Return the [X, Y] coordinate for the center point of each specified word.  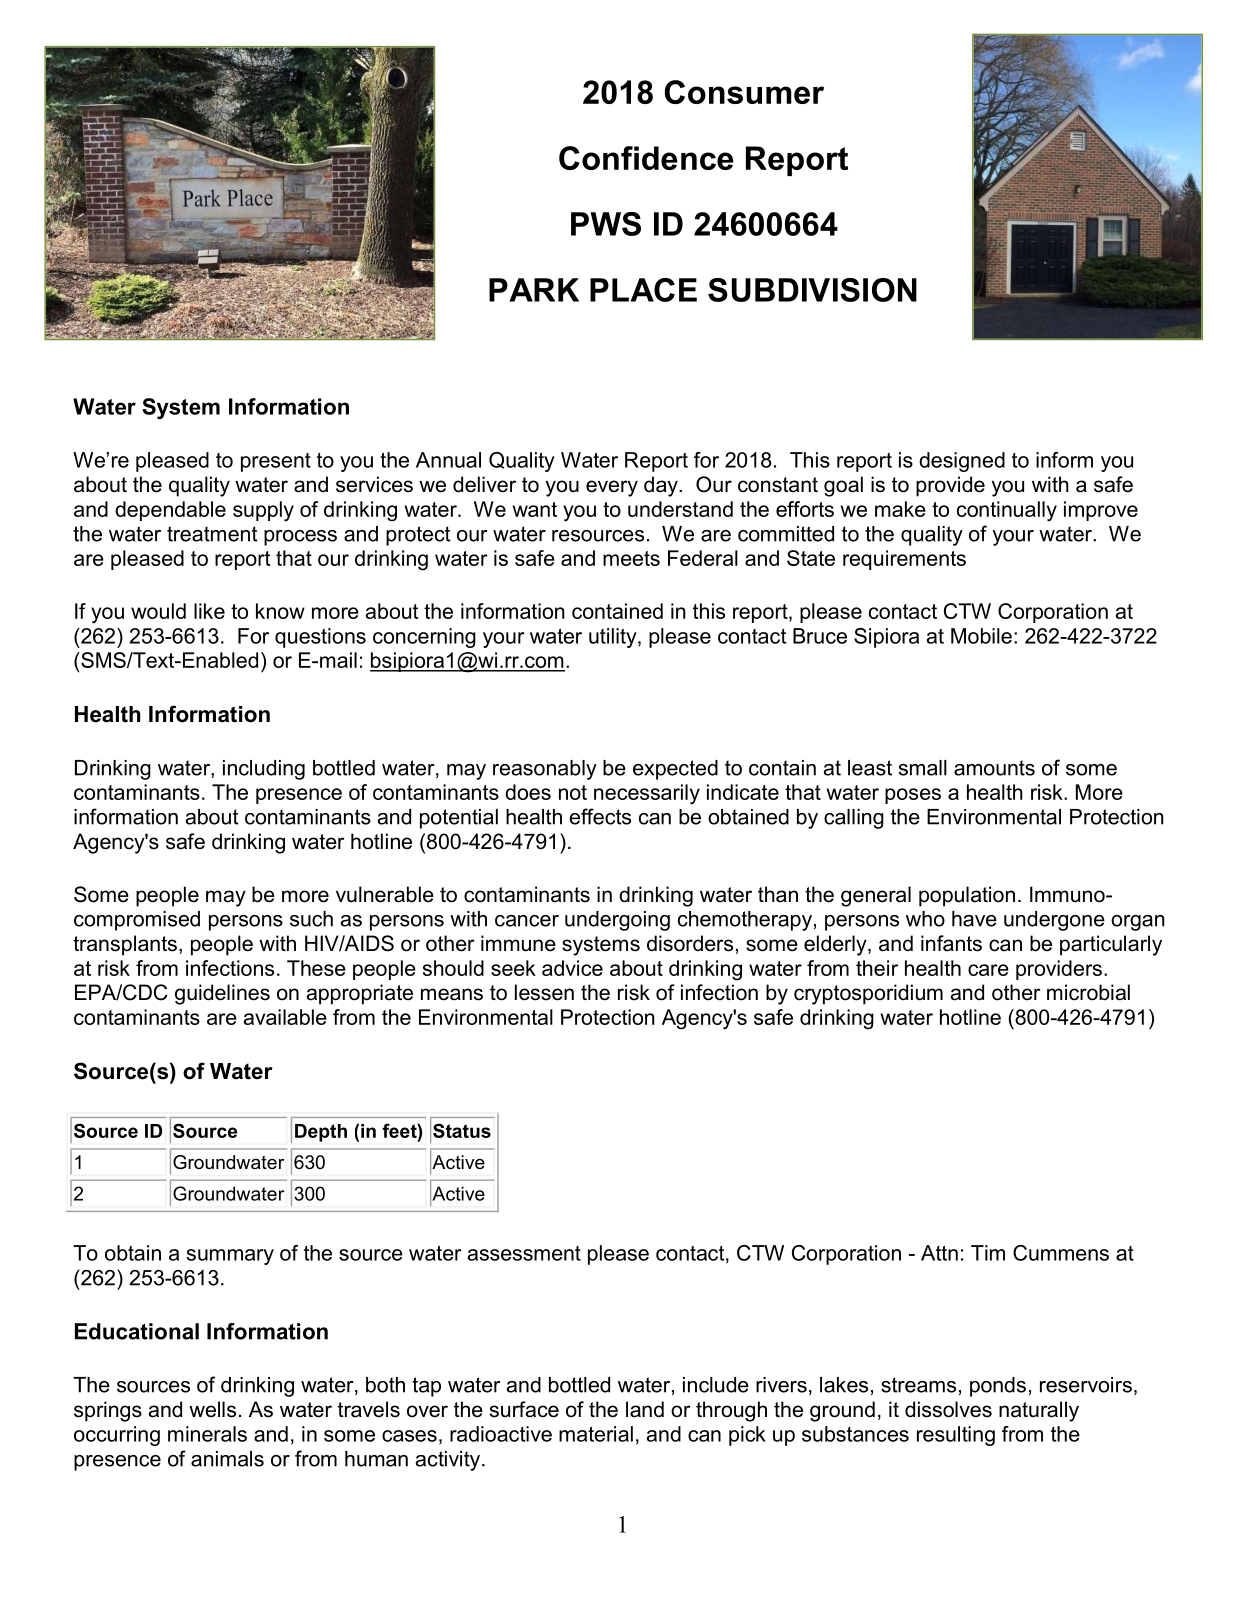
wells [212, 1409]
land [645, 1409]
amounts [994, 768]
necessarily [647, 794]
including [264, 770]
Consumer [744, 92]
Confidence [646, 158]
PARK [534, 290]
